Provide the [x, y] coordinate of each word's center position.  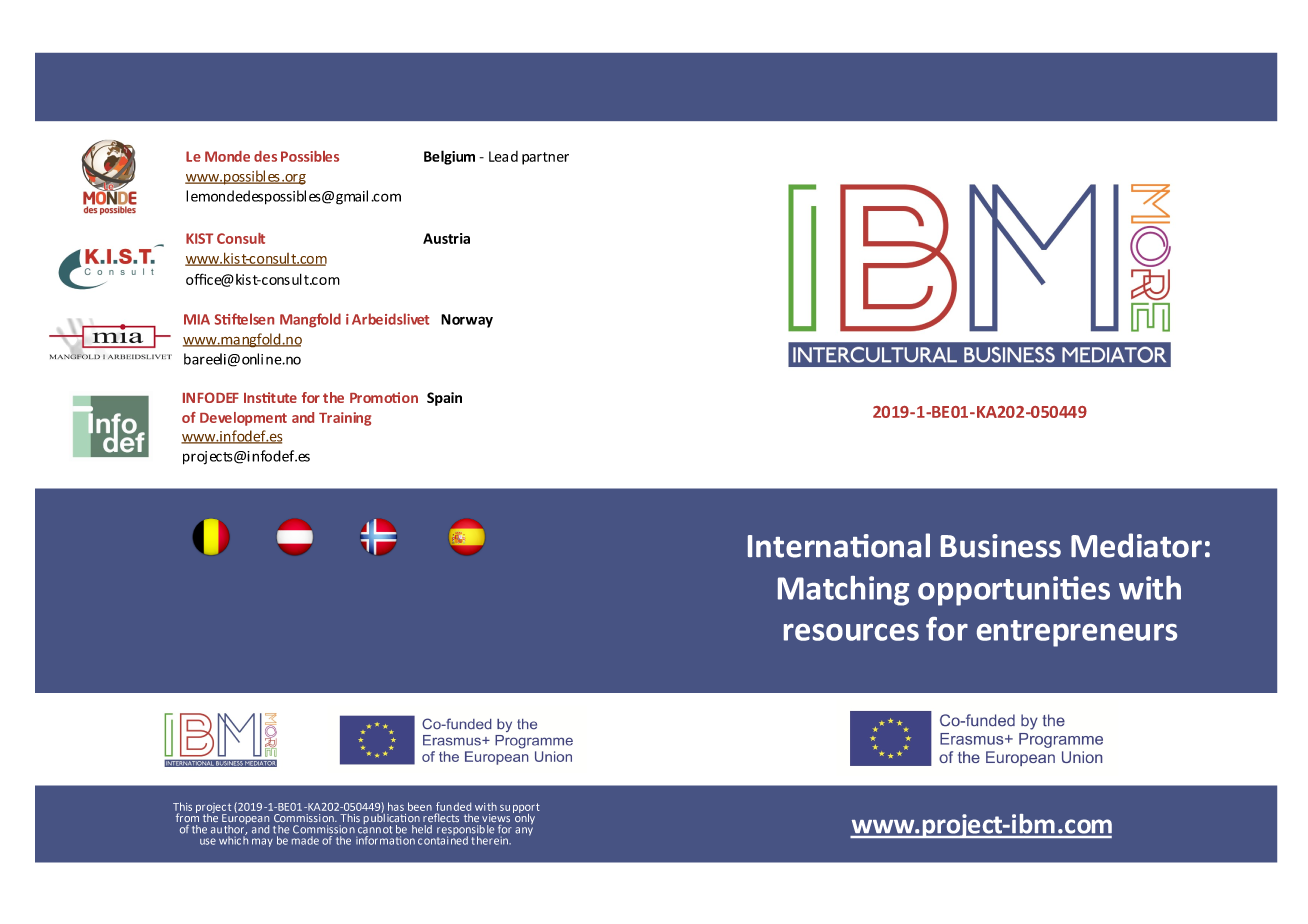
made [305, 839]
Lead [503, 156]
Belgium [449, 157]
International [839, 545]
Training [345, 419]
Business [1001, 546]
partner [545, 158]
